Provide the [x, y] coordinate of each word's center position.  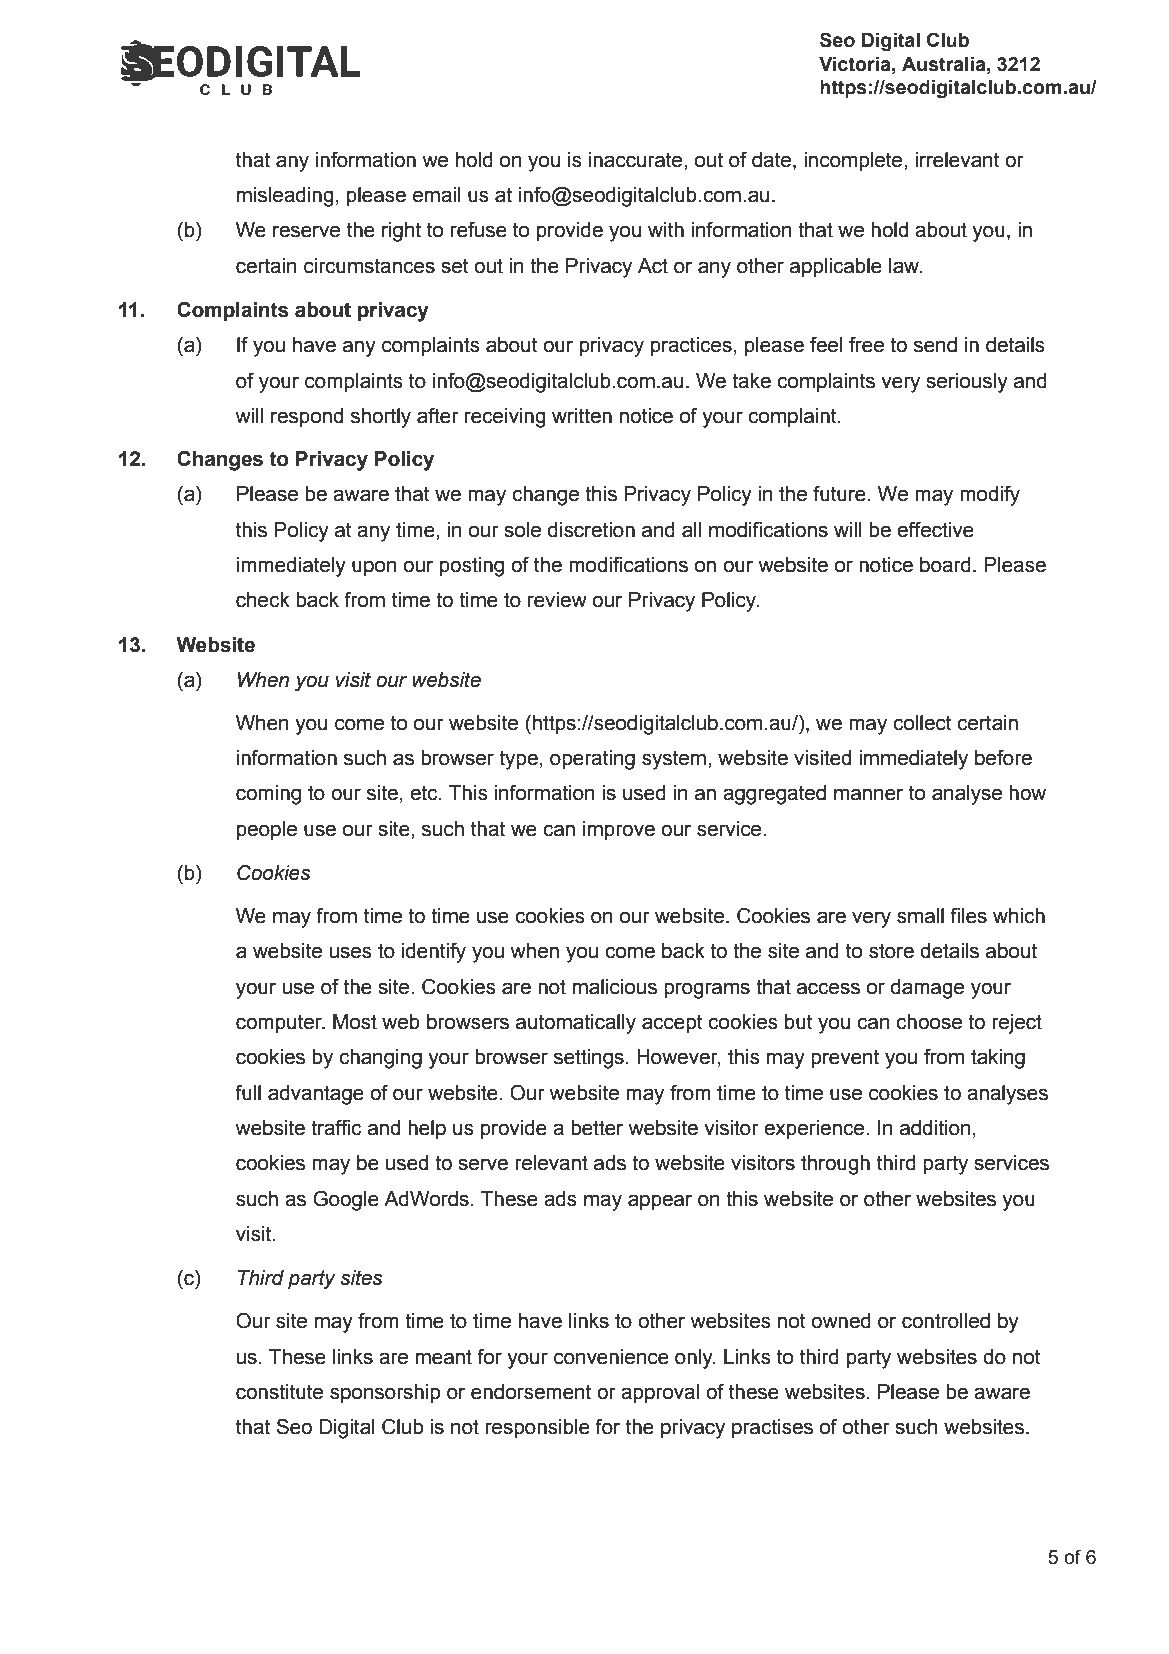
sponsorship [385, 1394]
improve [619, 830]
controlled [946, 1321]
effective [935, 530]
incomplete [854, 162]
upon [374, 568]
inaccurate [637, 160]
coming [268, 795]
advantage [316, 1095]
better [597, 1128]
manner [868, 794]
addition [935, 1128]
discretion [591, 530]
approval [660, 1394]
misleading [285, 197]
